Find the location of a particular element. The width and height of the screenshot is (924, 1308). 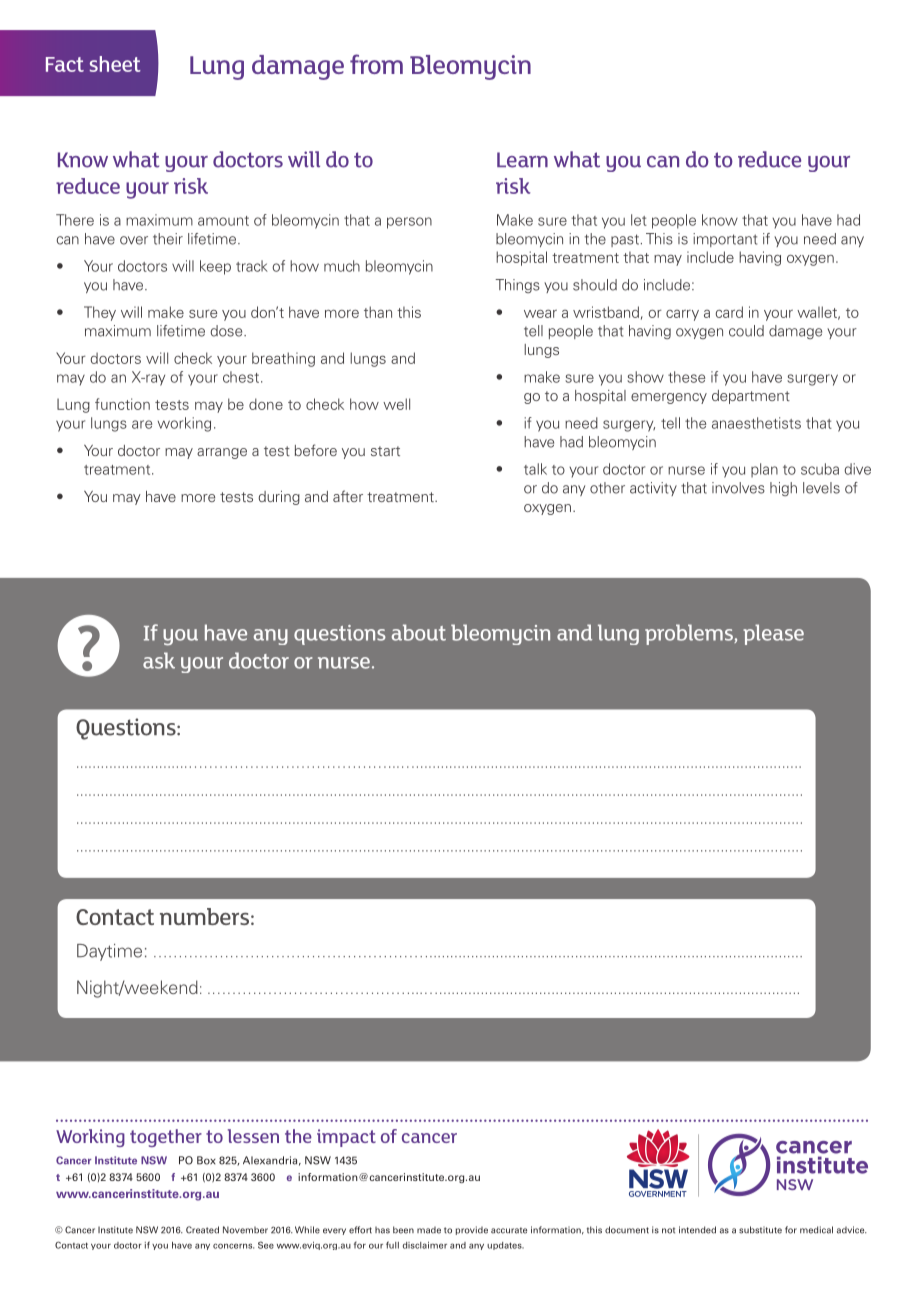

provide is located at coordinates (472, 1230).
